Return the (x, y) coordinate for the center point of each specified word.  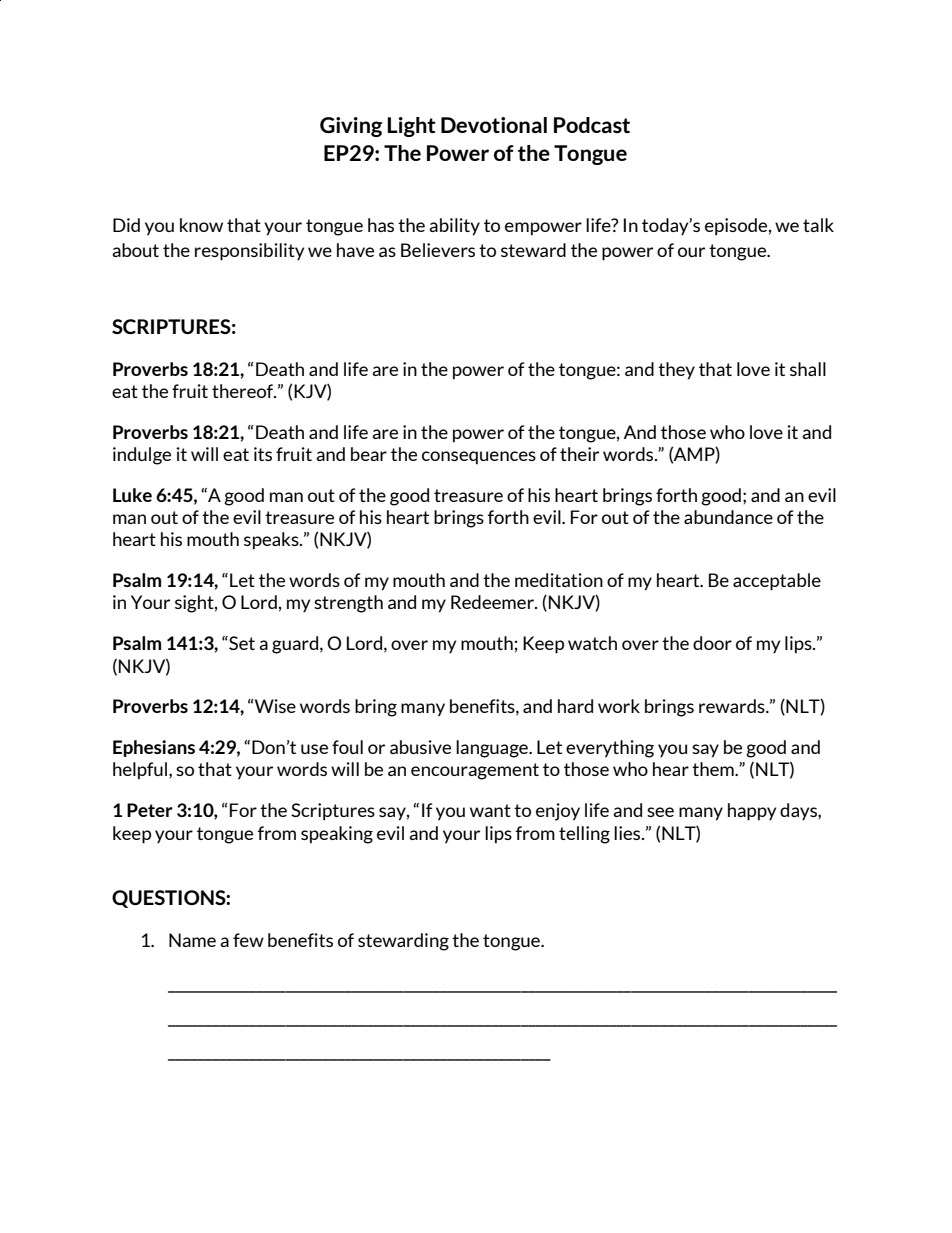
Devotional (494, 125)
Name (192, 940)
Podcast (592, 125)
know (201, 225)
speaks (272, 541)
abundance (728, 517)
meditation (559, 580)
